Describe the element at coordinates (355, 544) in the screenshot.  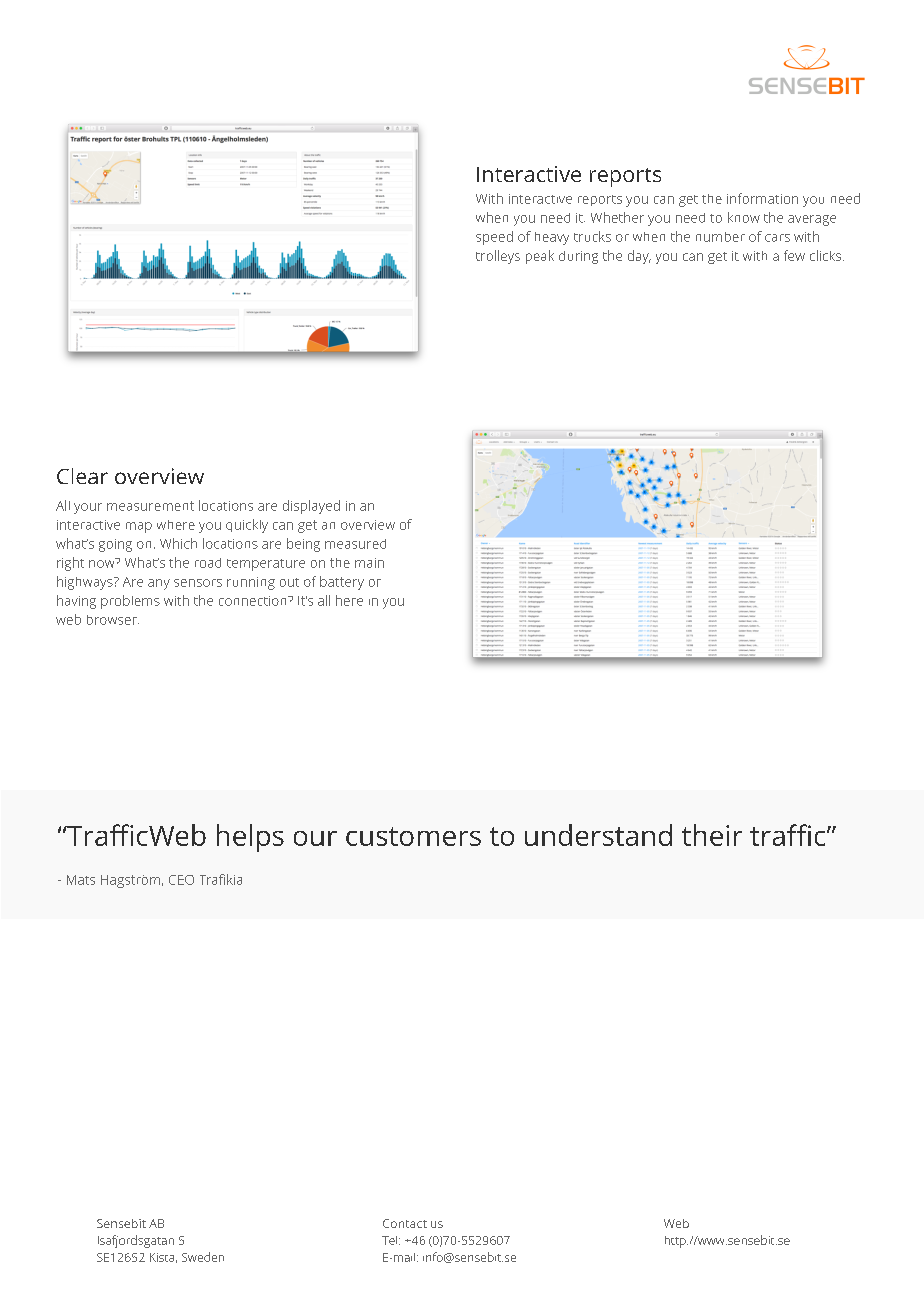
I see `measured` at that location.
